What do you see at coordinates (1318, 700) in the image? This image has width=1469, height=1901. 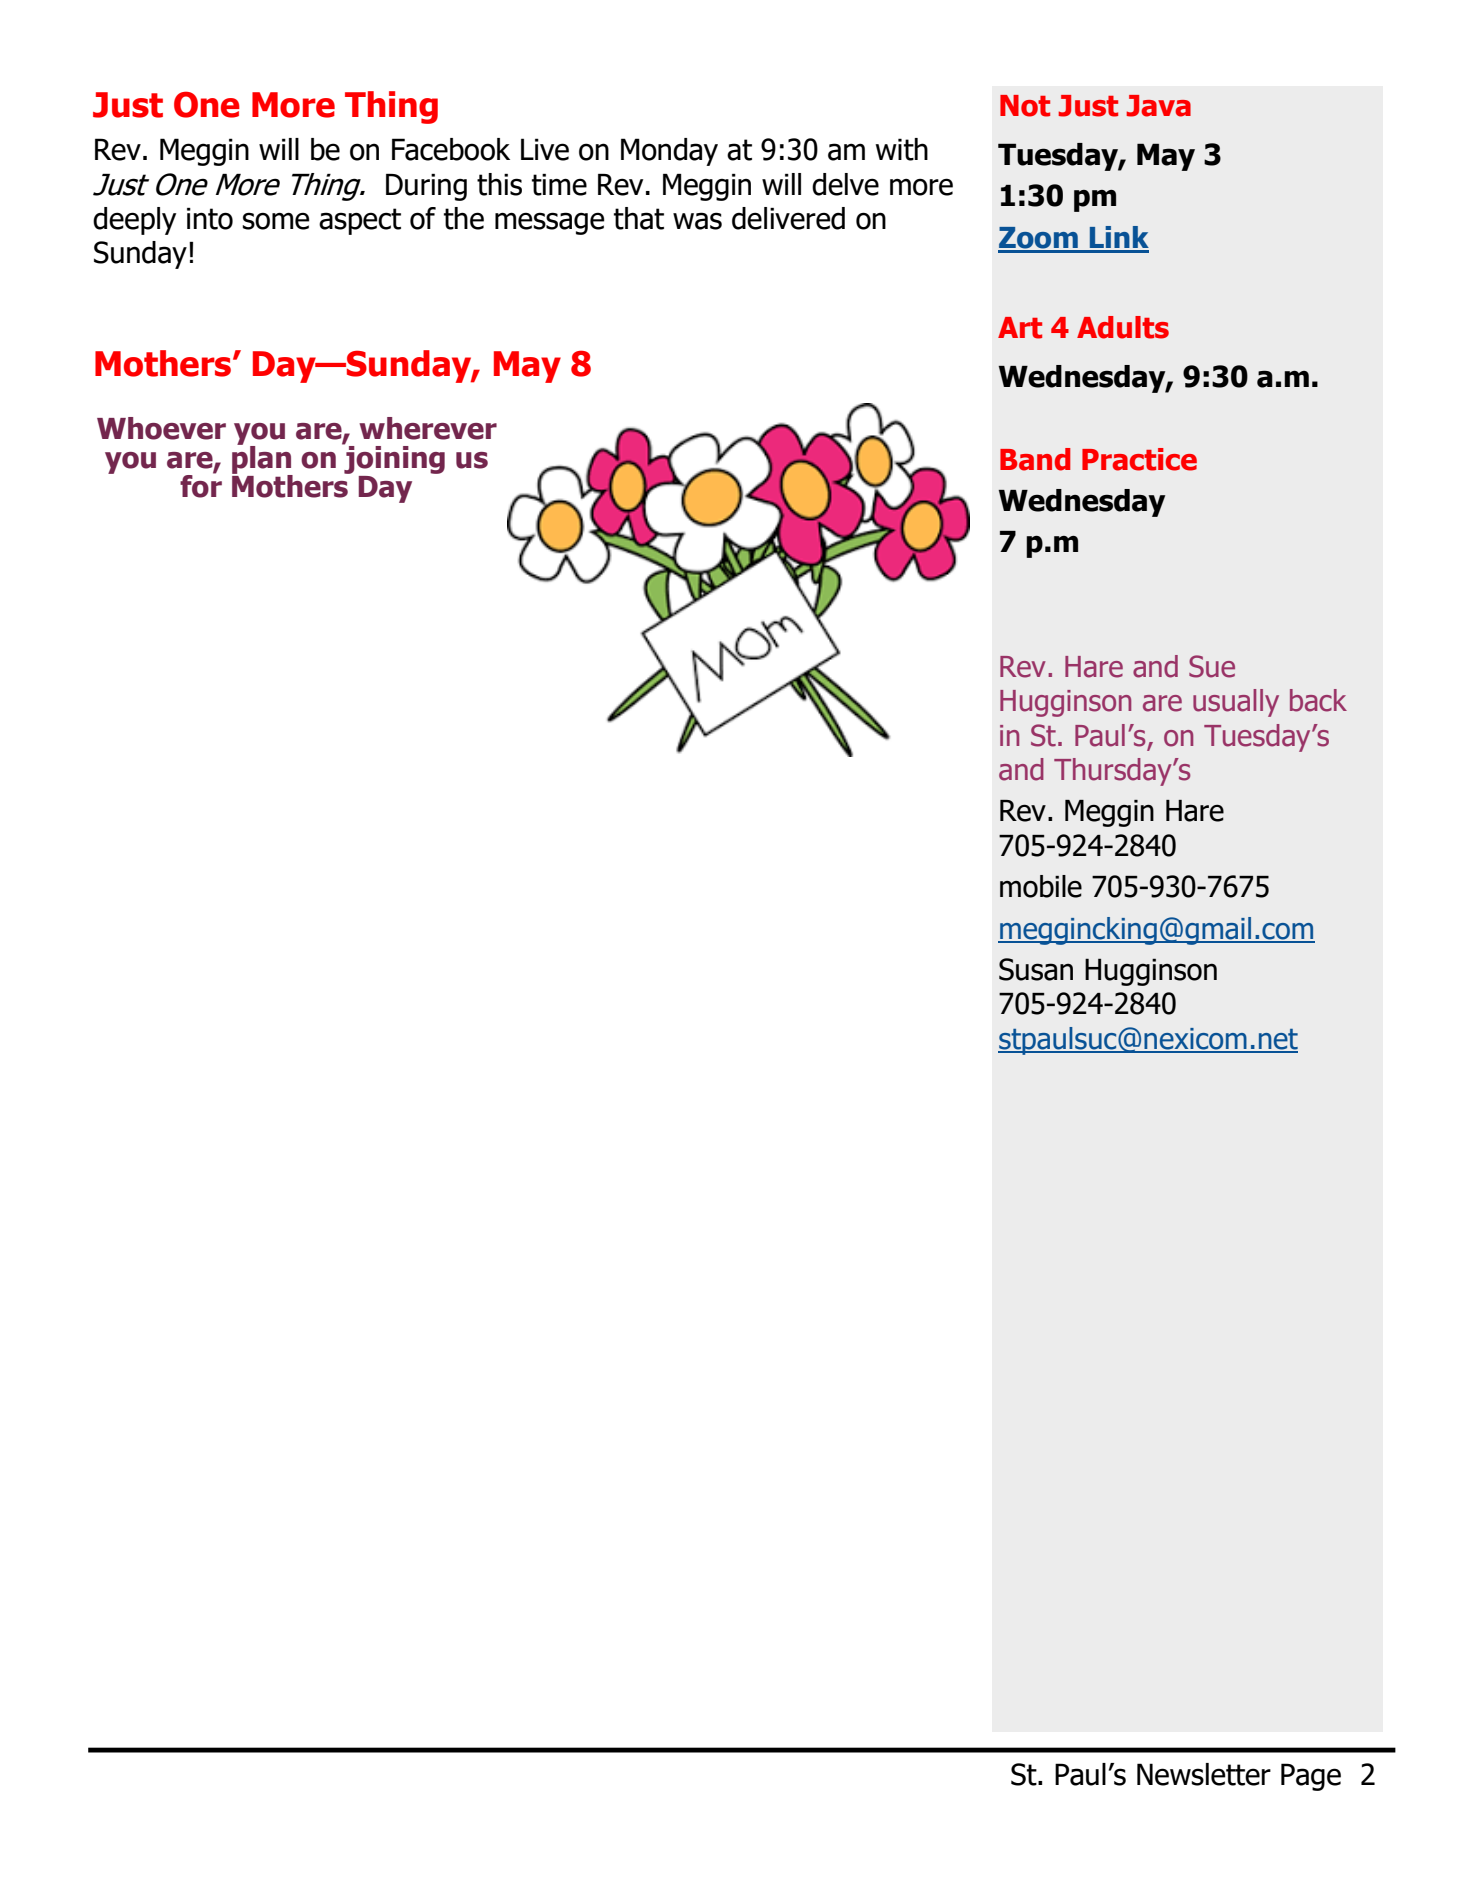 I see `back` at bounding box center [1318, 700].
